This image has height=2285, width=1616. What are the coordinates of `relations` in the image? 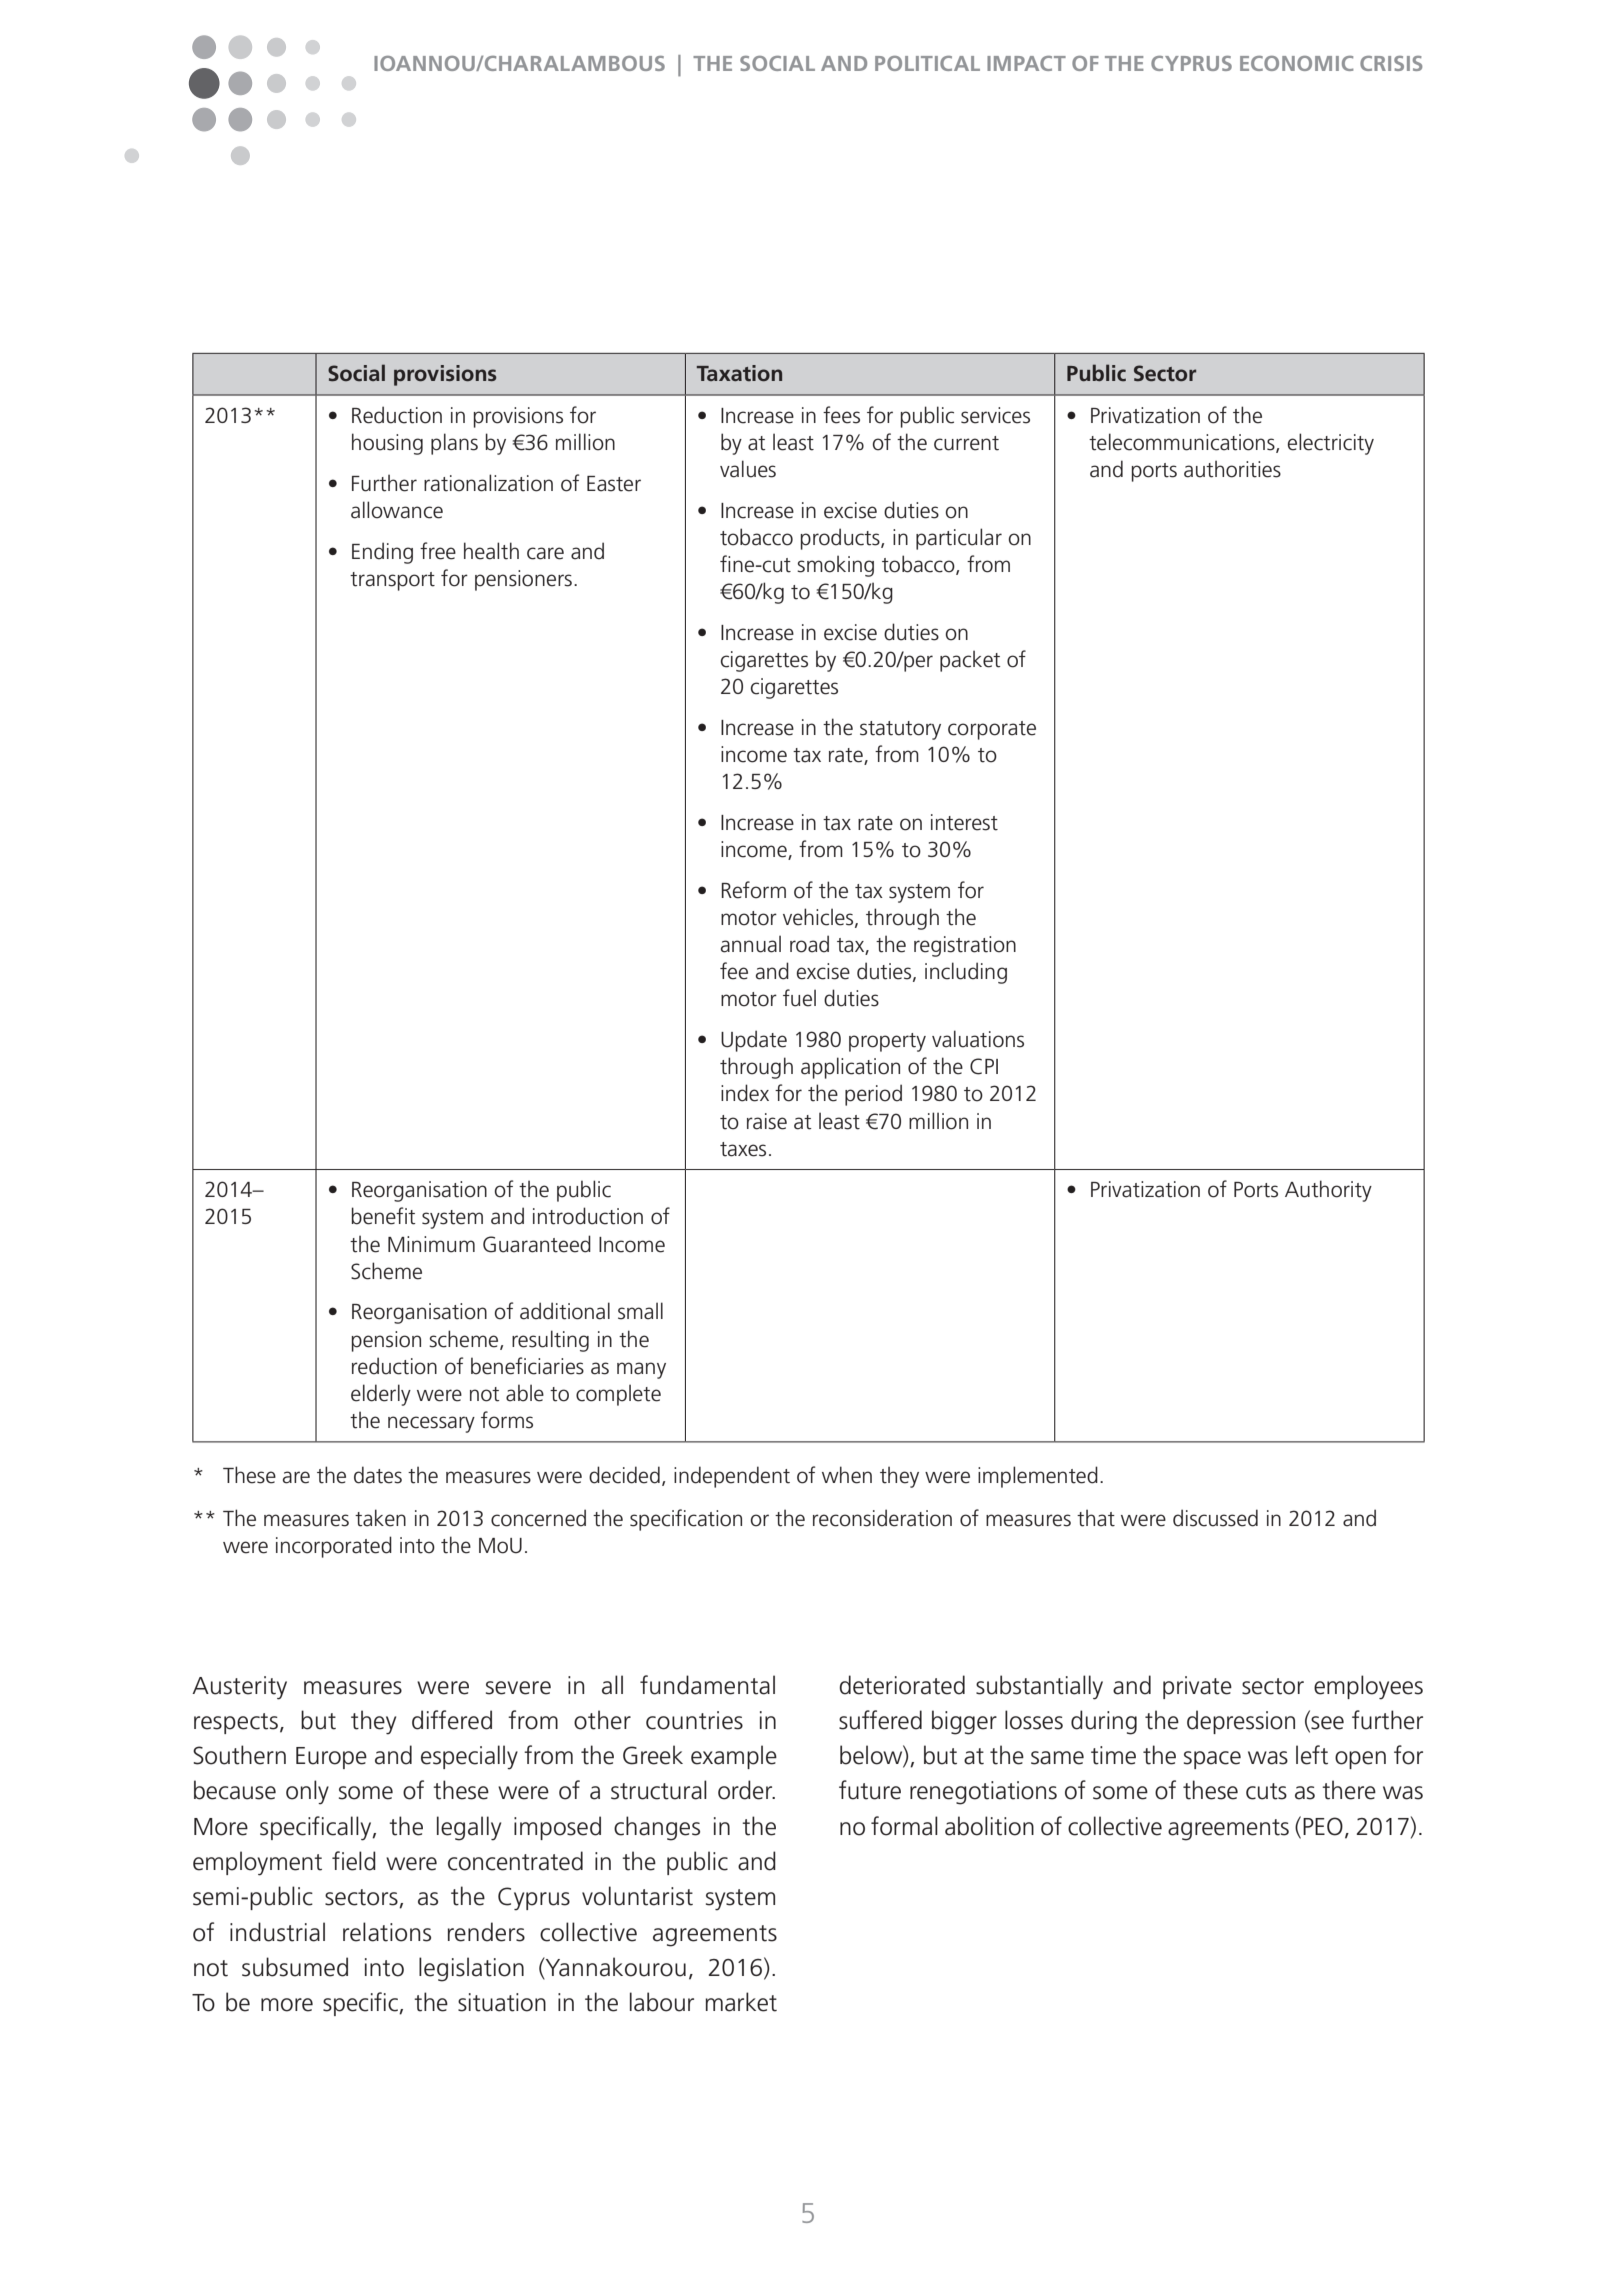 It's located at (387, 1932).
